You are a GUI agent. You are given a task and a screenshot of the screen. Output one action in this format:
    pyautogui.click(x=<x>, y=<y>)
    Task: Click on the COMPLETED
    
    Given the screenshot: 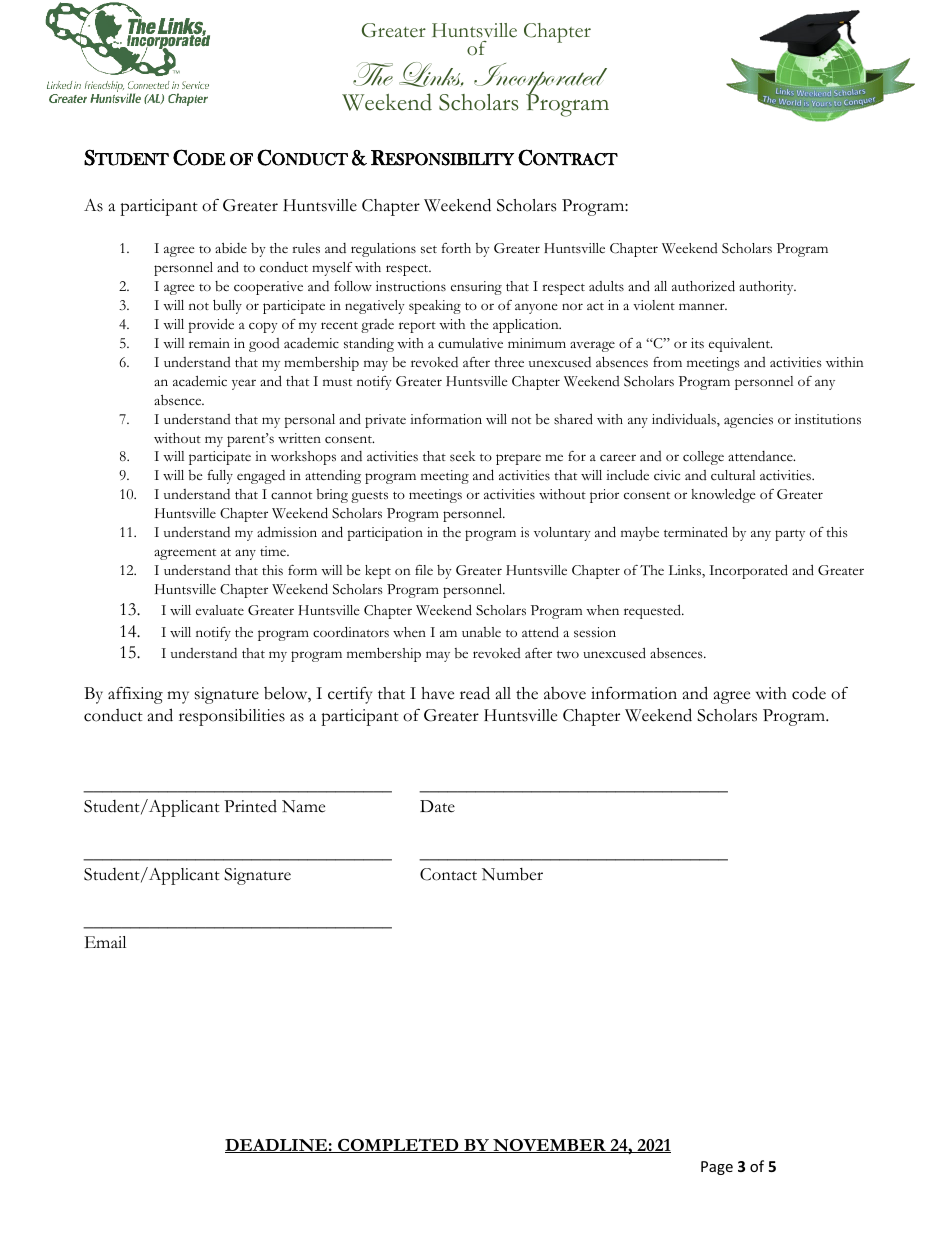 What is the action you would take?
    pyautogui.click(x=398, y=1145)
